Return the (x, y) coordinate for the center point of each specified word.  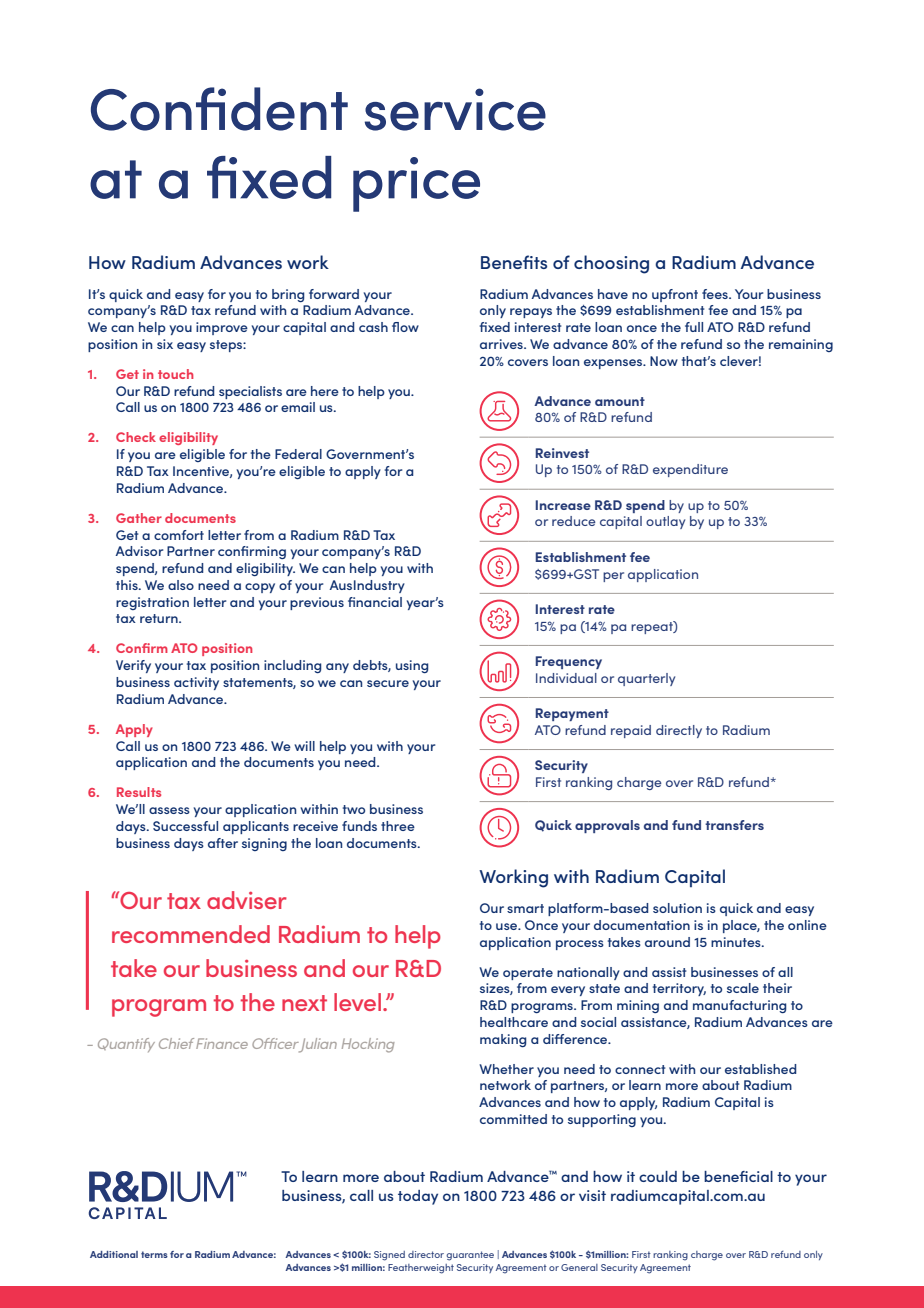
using (412, 666)
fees (716, 294)
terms (154, 1254)
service (455, 109)
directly (679, 731)
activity (196, 683)
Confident (219, 109)
